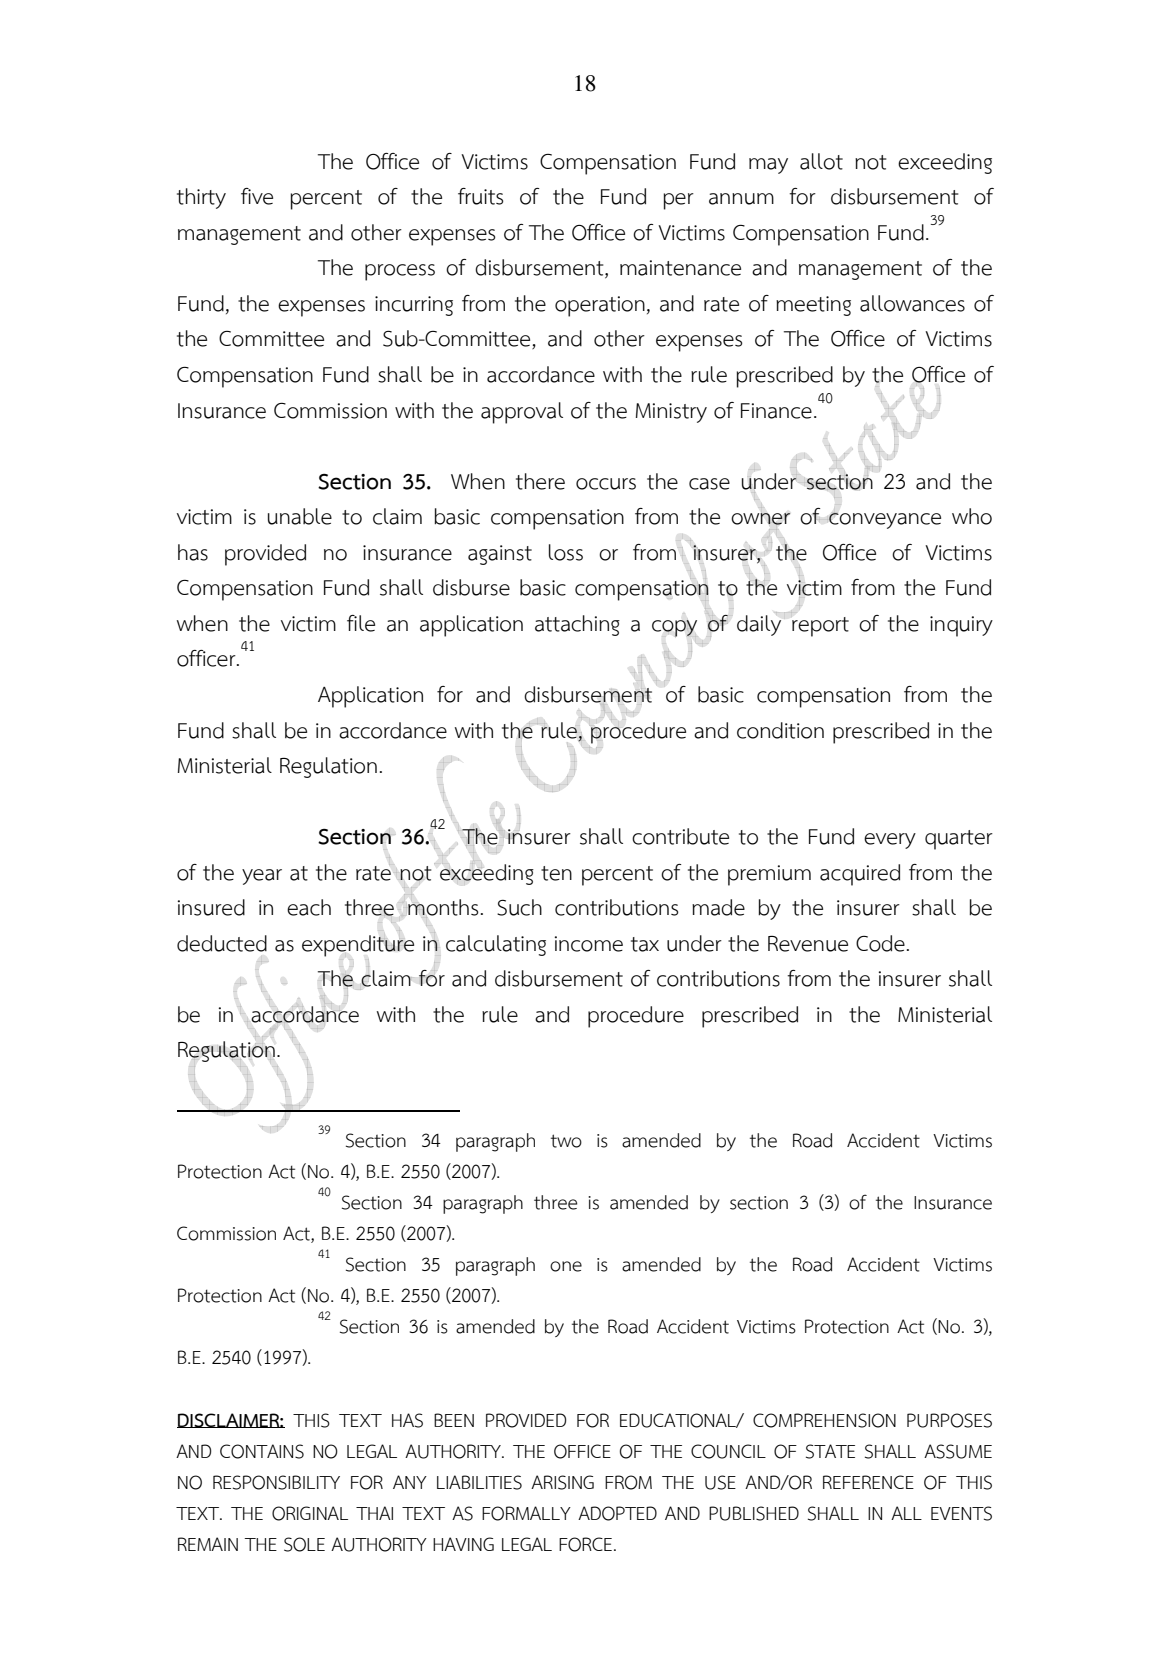 This image has height=1655, width=1169. I want to click on Such, so click(519, 907).
